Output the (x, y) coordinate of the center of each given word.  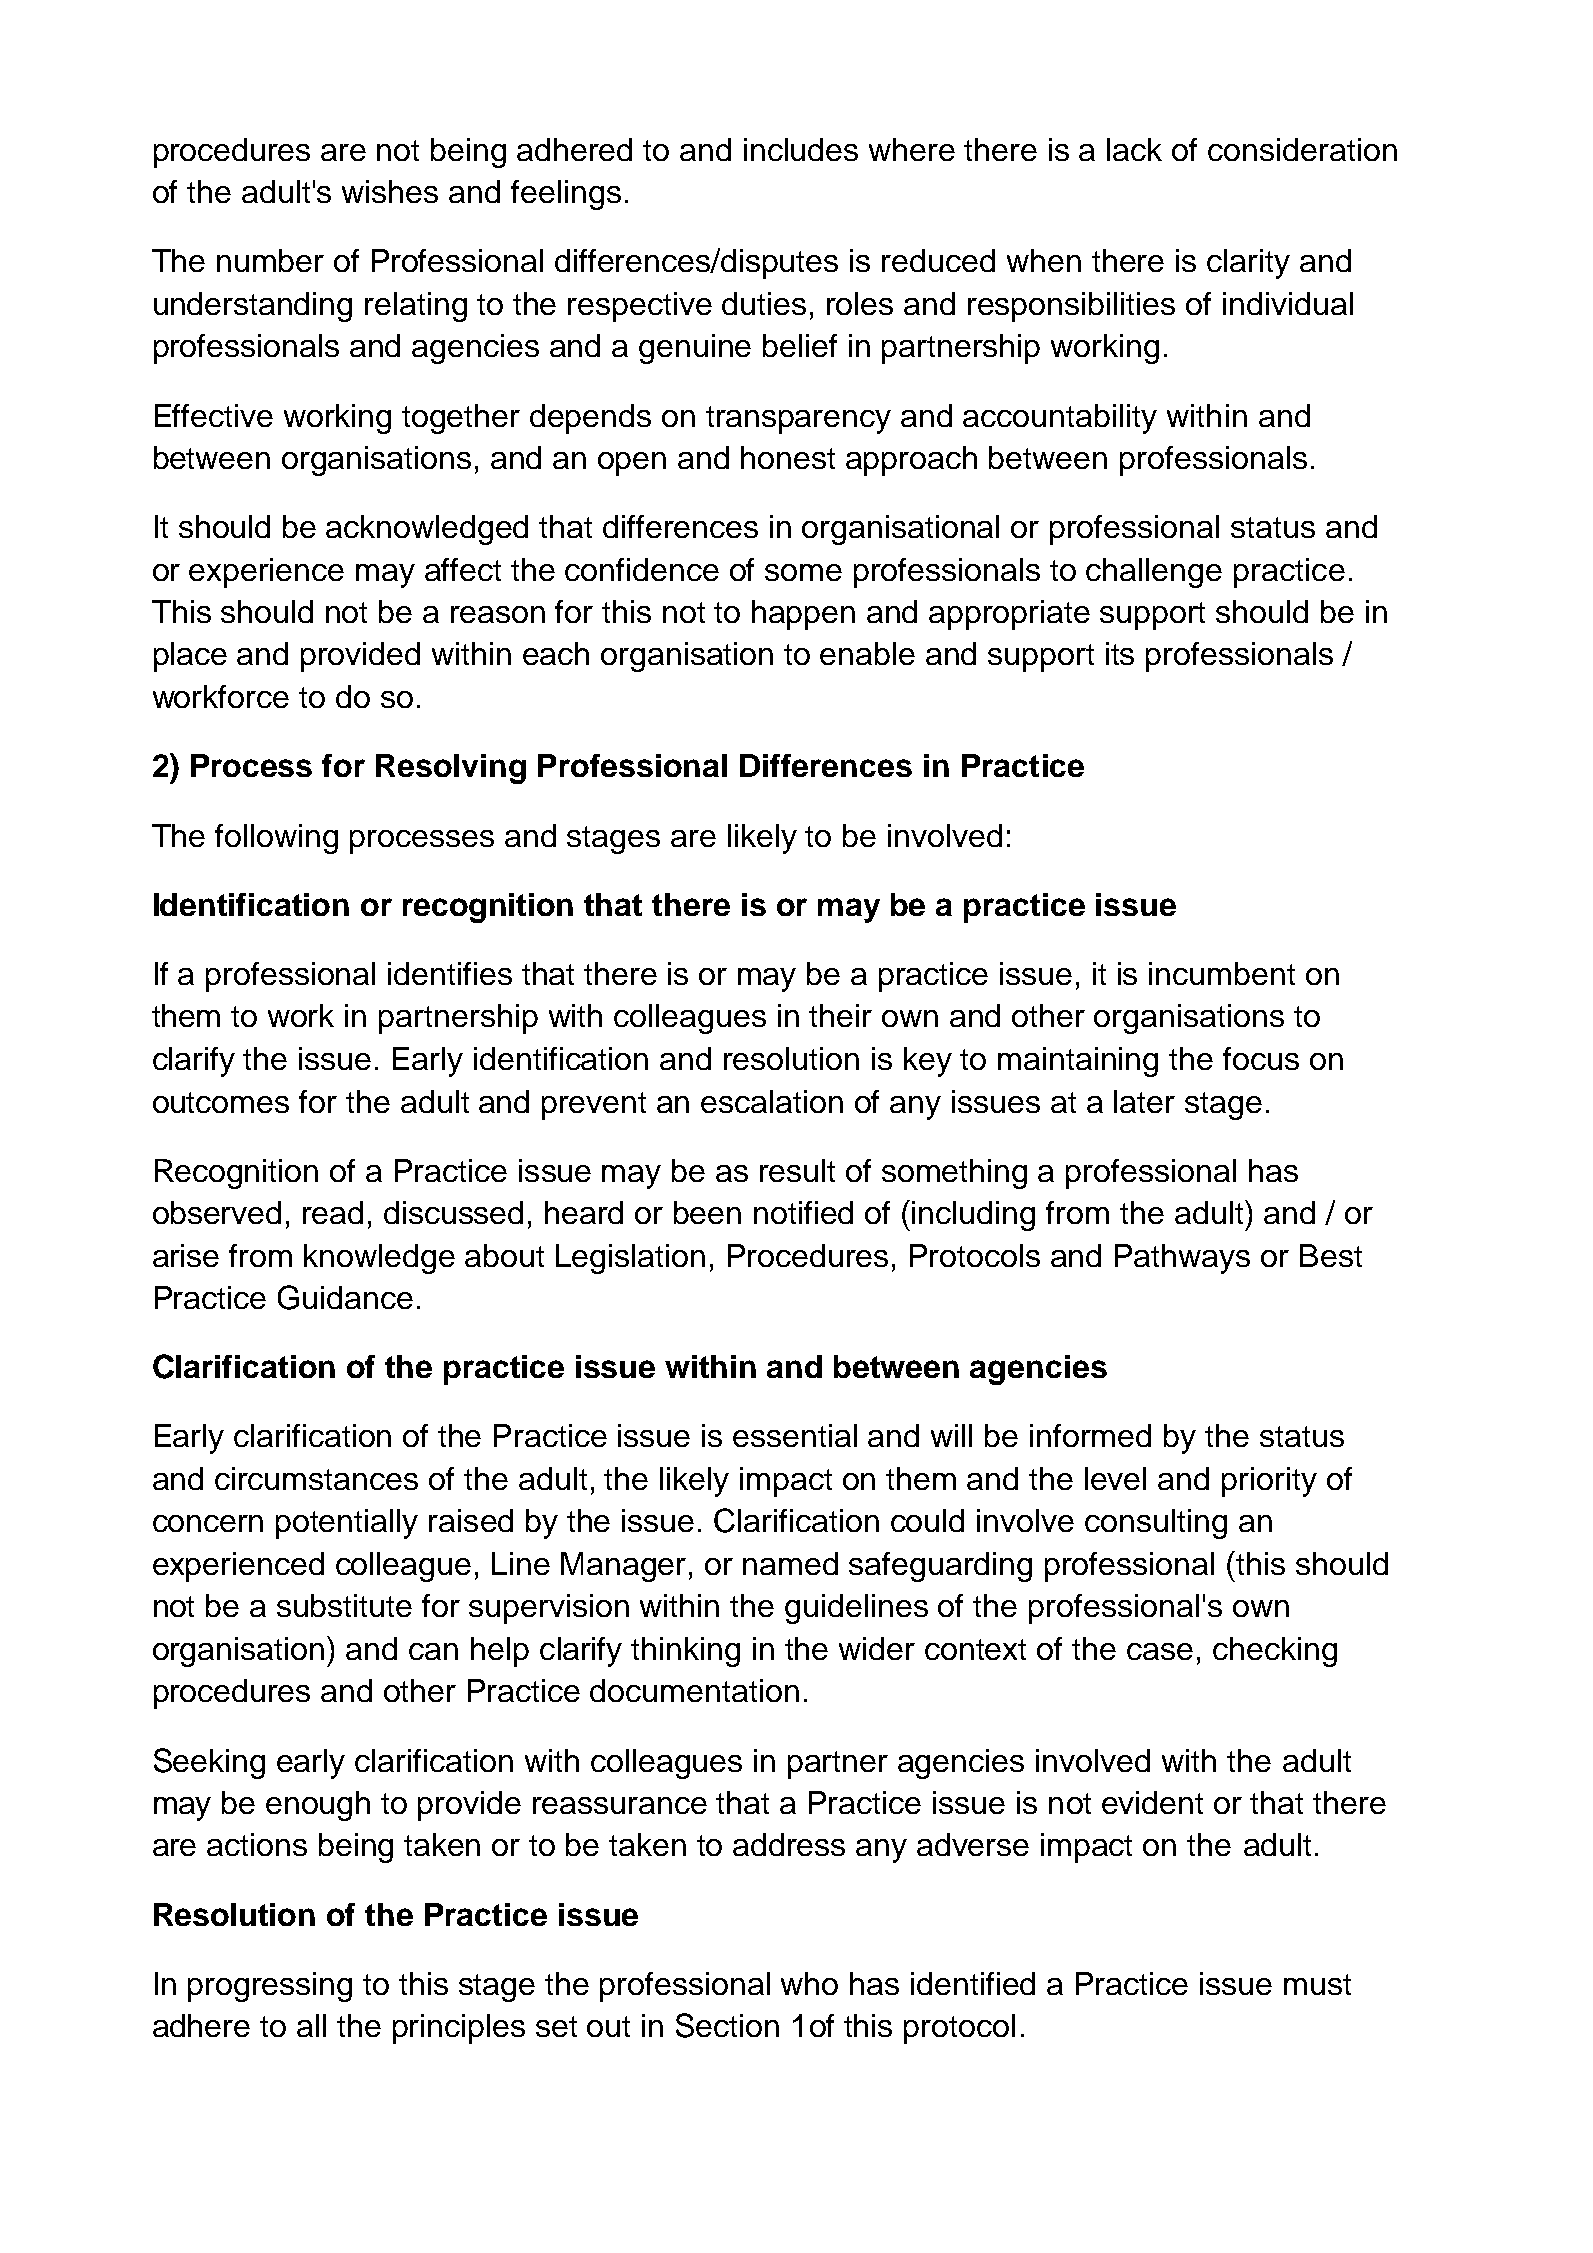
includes (801, 149)
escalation (772, 1101)
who (809, 1983)
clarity (1248, 264)
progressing (270, 1987)
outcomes (221, 1102)
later (1144, 1101)
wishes (390, 191)
